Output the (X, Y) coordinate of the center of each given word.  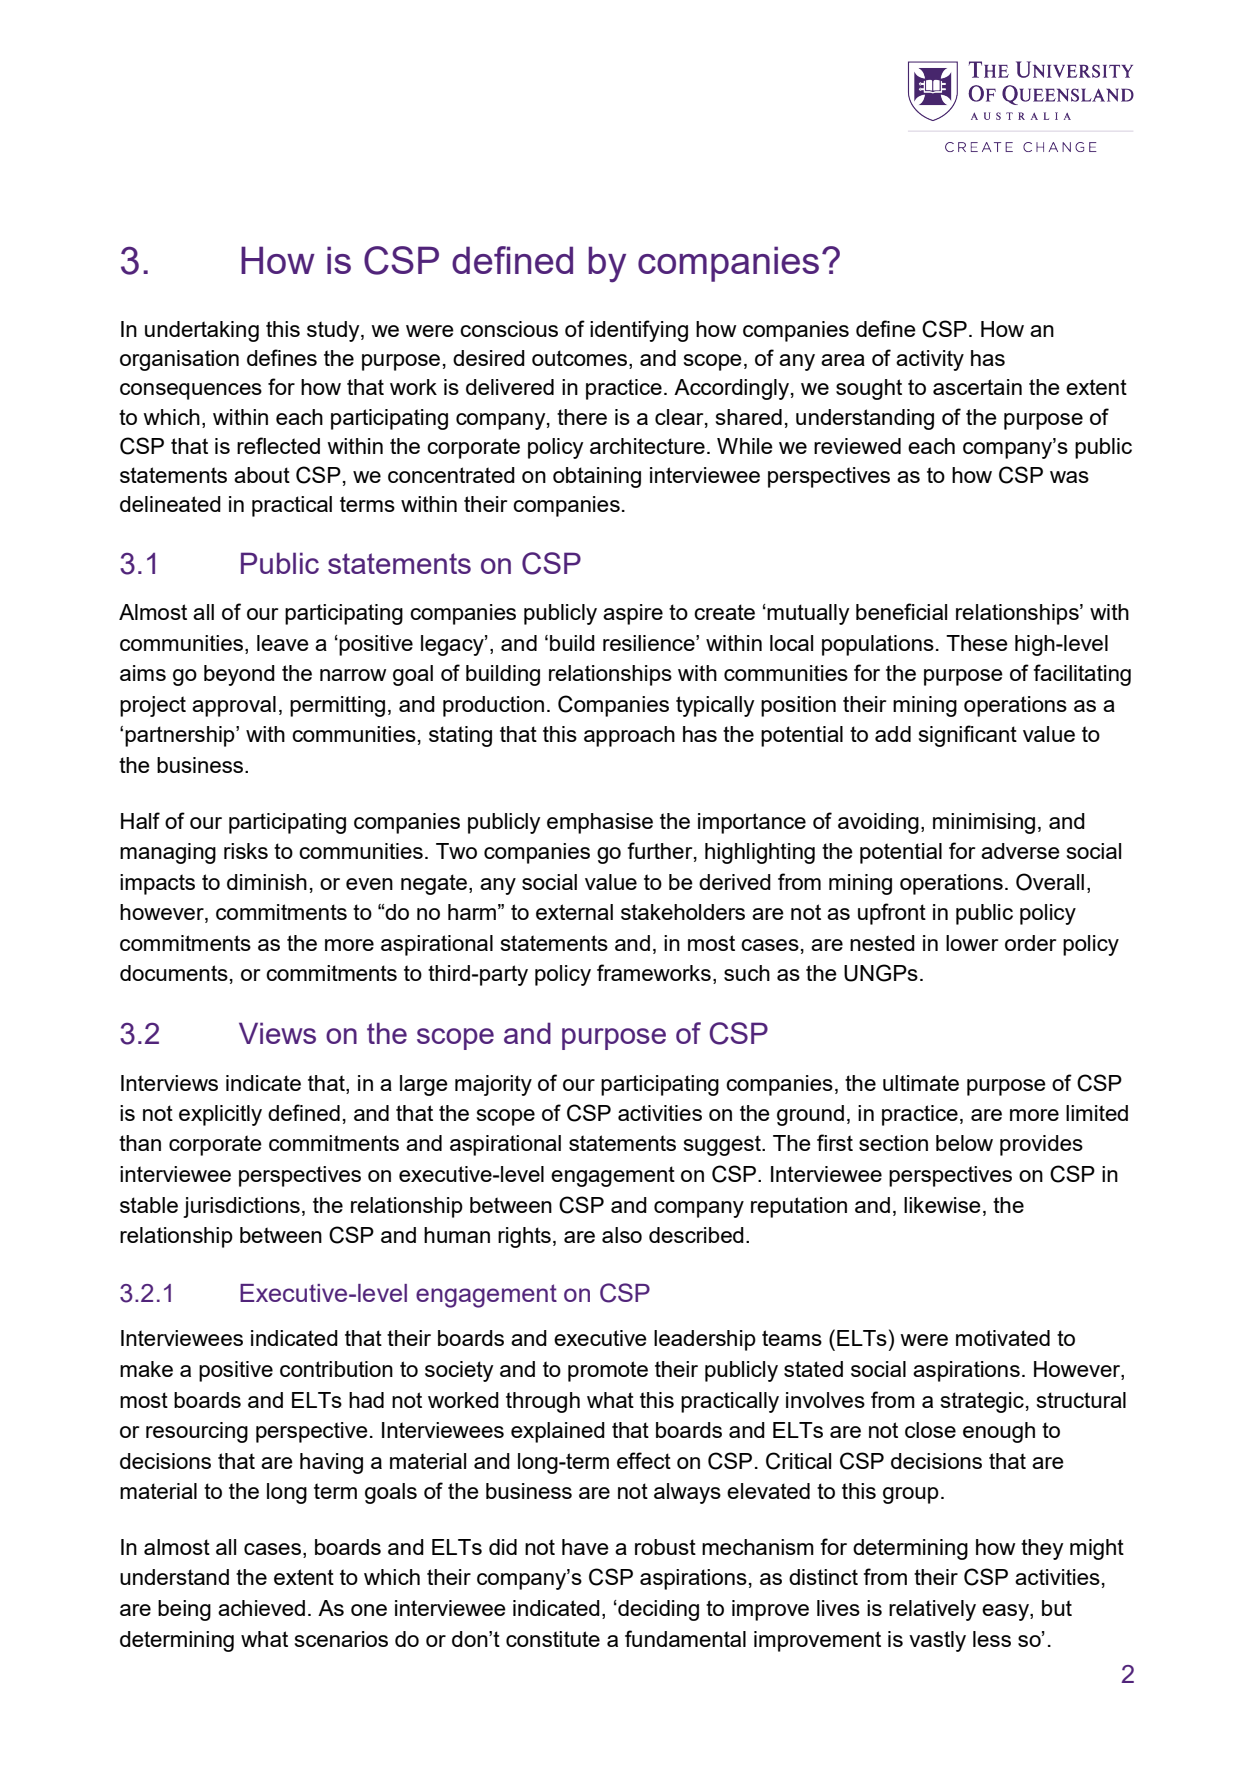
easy (1006, 1612)
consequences (191, 391)
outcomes (581, 359)
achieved (261, 1608)
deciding (657, 1610)
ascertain (977, 387)
